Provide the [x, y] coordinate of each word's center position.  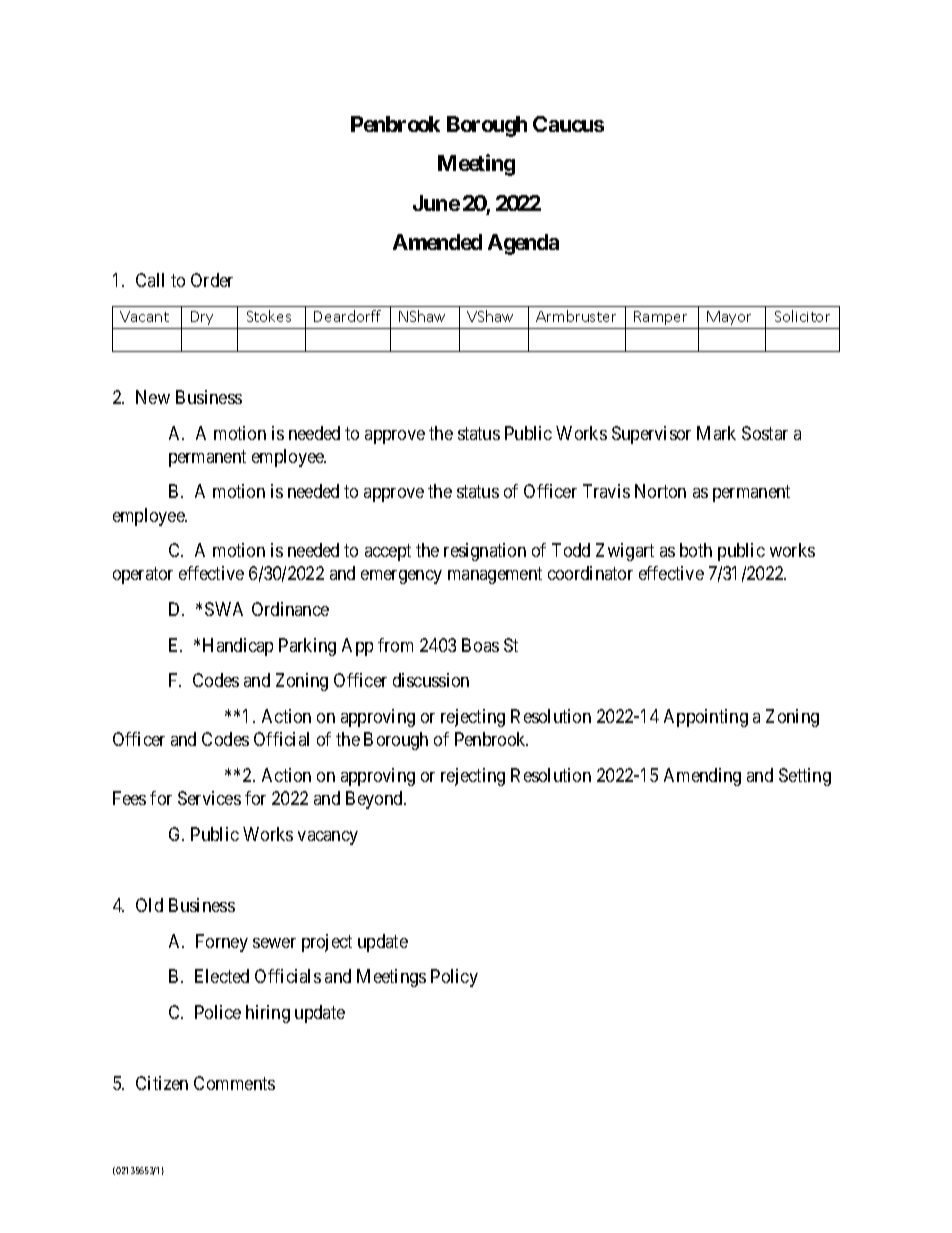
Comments [234, 1083]
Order [212, 280]
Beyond [375, 800]
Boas [480, 645]
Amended [437, 242]
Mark [716, 433]
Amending [702, 777]
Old [149, 905]
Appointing [706, 718]
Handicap [238, 647]
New [153, 397]
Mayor [729, 318]
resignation [485, 552]
